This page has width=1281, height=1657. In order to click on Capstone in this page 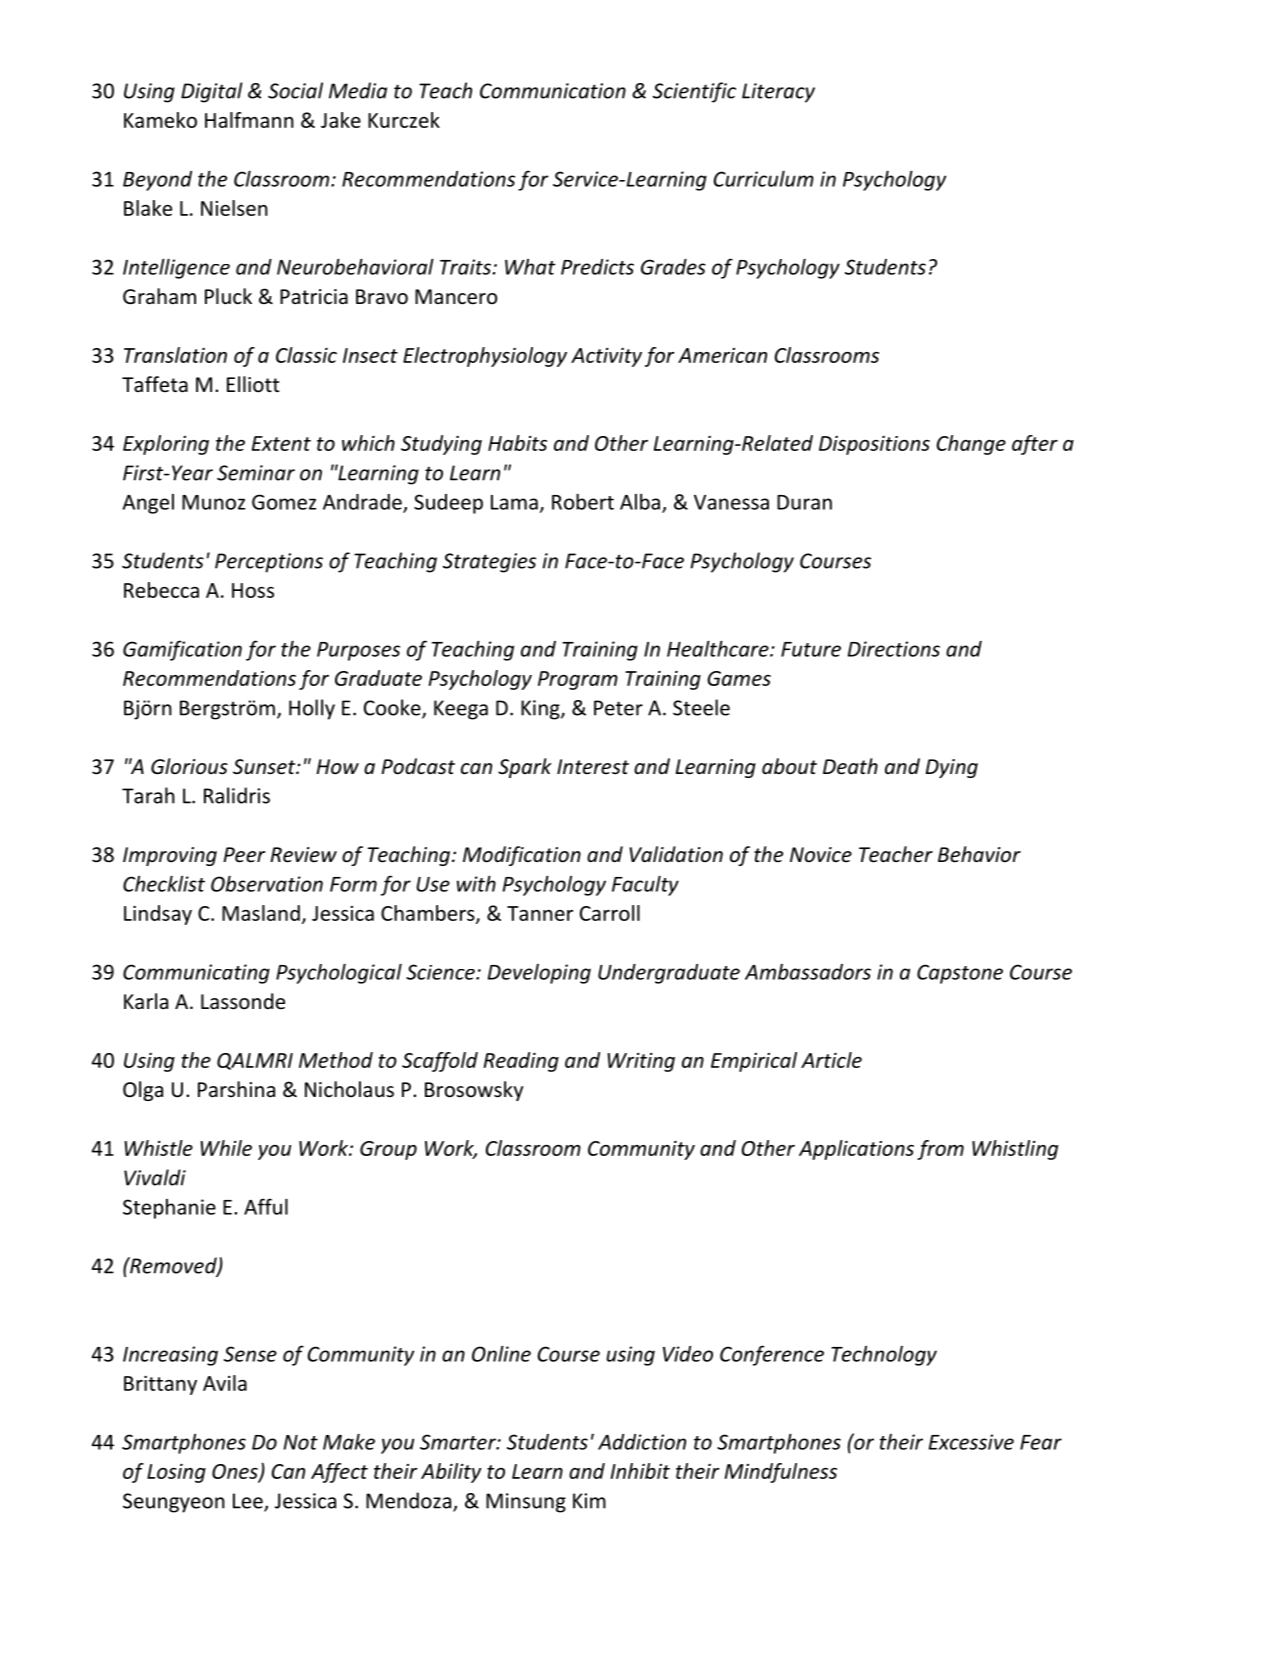, I will do `click(960, 974)`.
